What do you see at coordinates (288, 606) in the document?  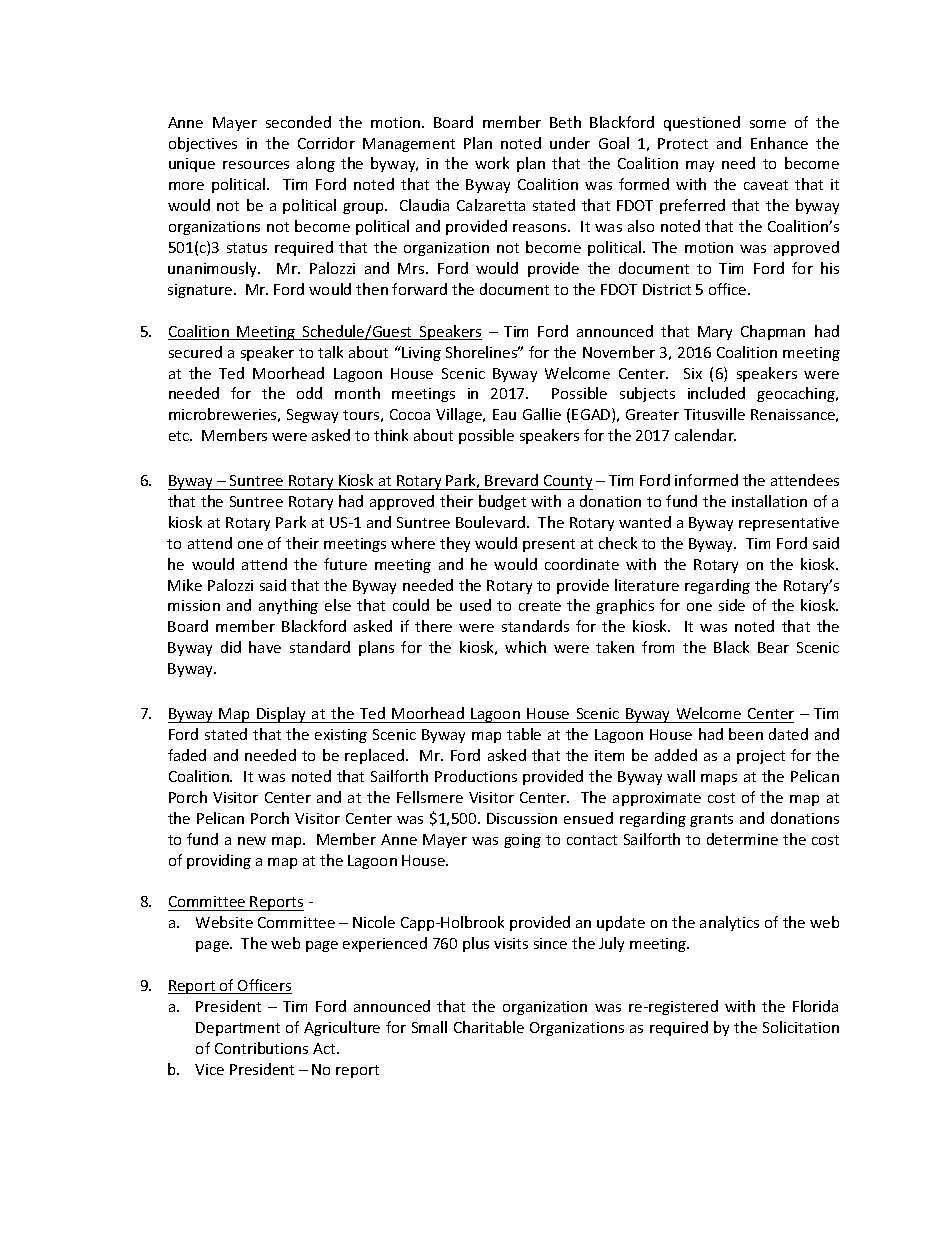 I see `anything` at bounding box center [288, 606].
